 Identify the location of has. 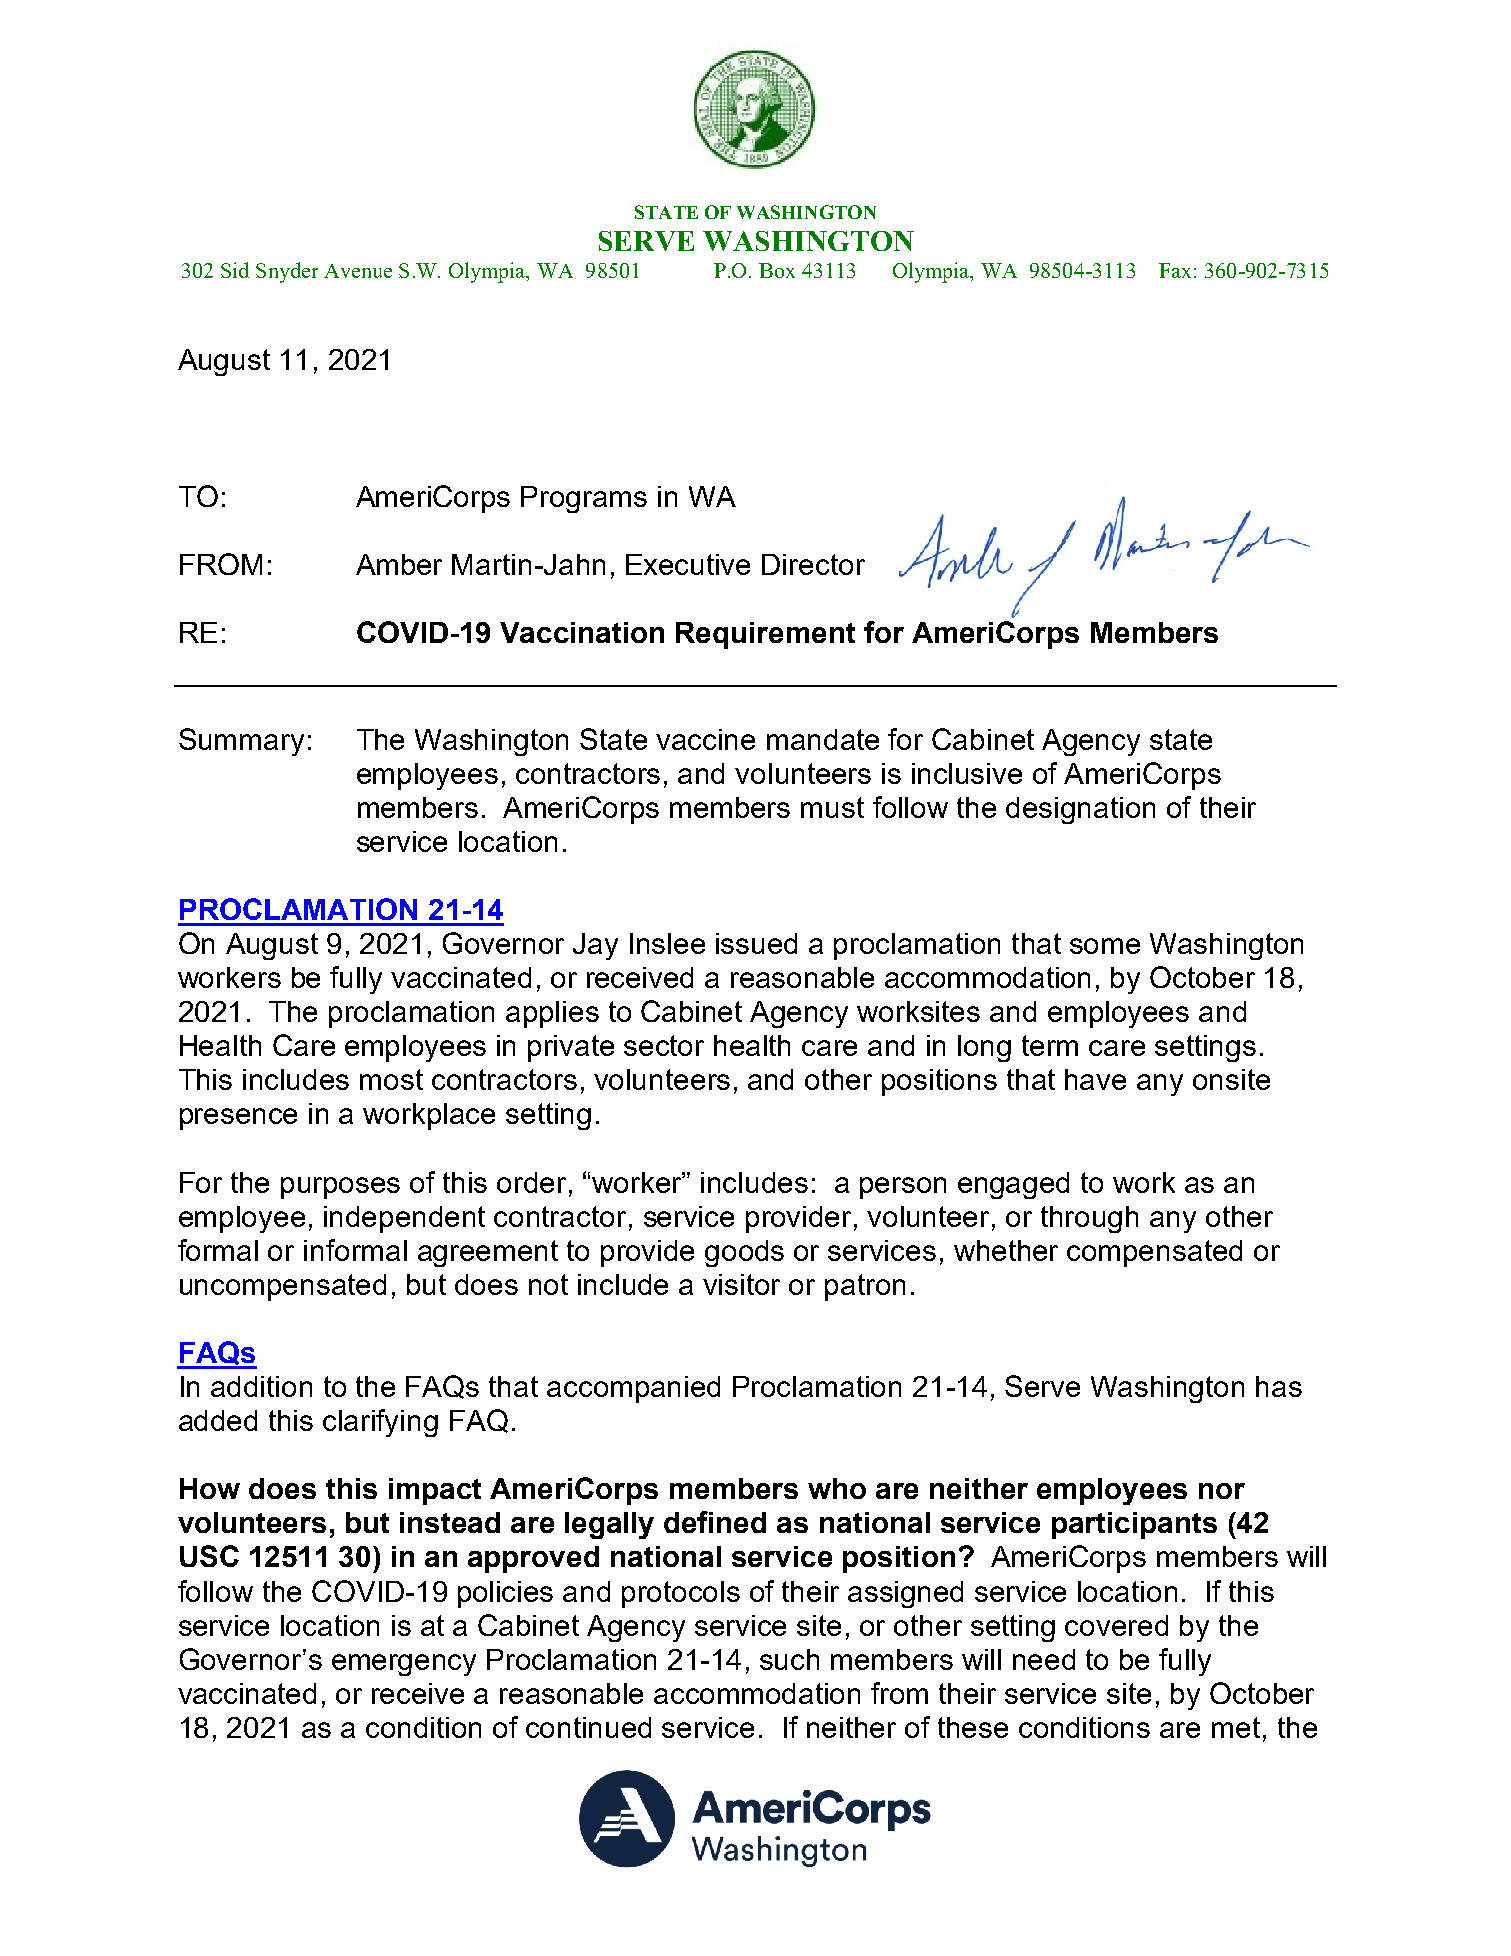
(1279, 1386).
